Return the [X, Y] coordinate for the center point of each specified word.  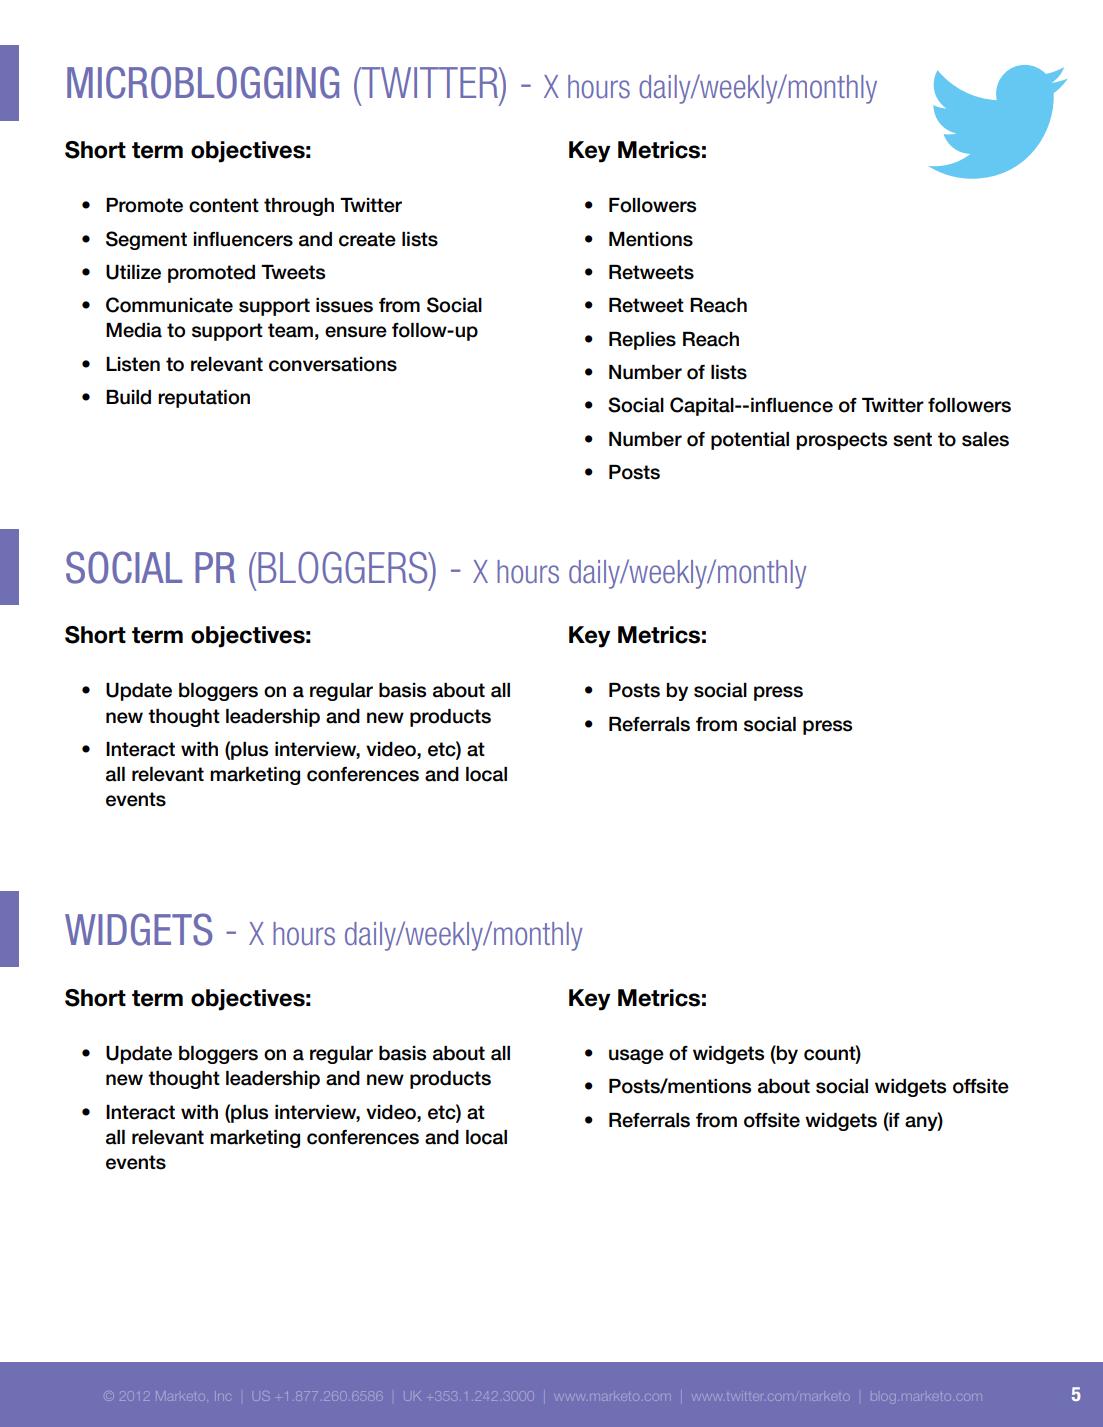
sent [912, 439]
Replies [642, 341]
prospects [841, 441]
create [367, 239]
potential [750, 441]
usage [636, 1056]
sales [985, 439]
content [224, 205]
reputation [204, 399]
